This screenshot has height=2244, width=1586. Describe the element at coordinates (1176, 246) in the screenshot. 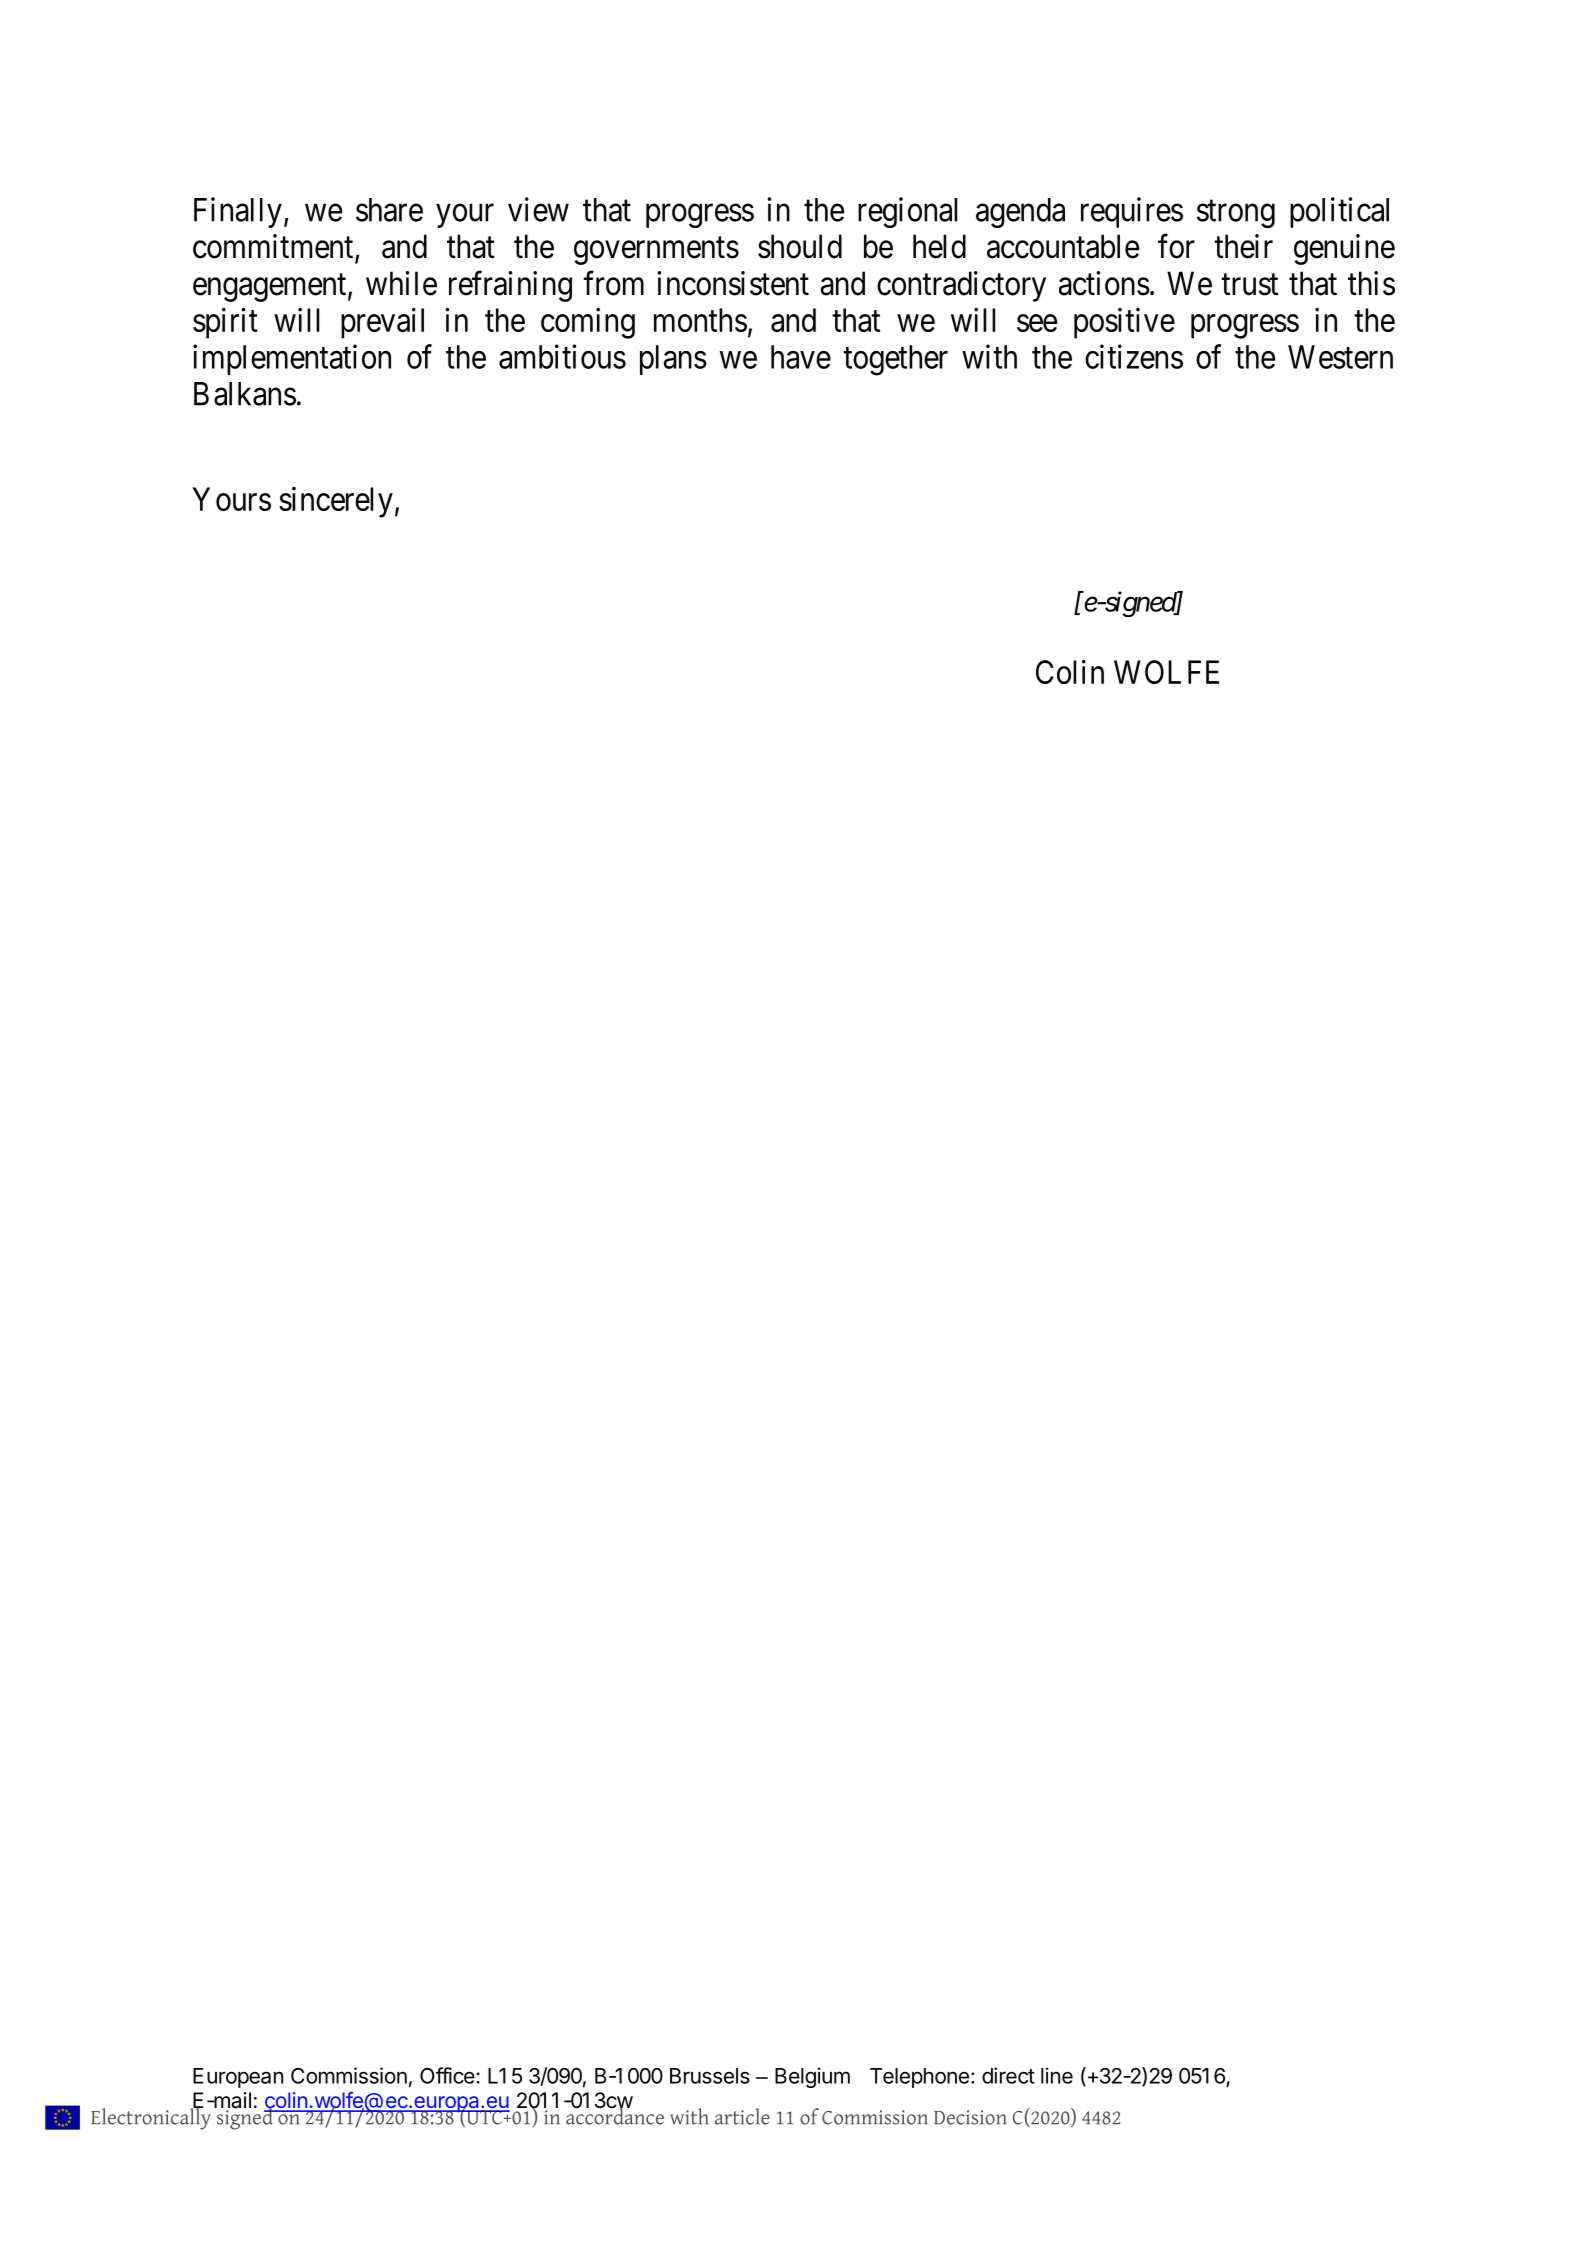

I see `for` at that location.
